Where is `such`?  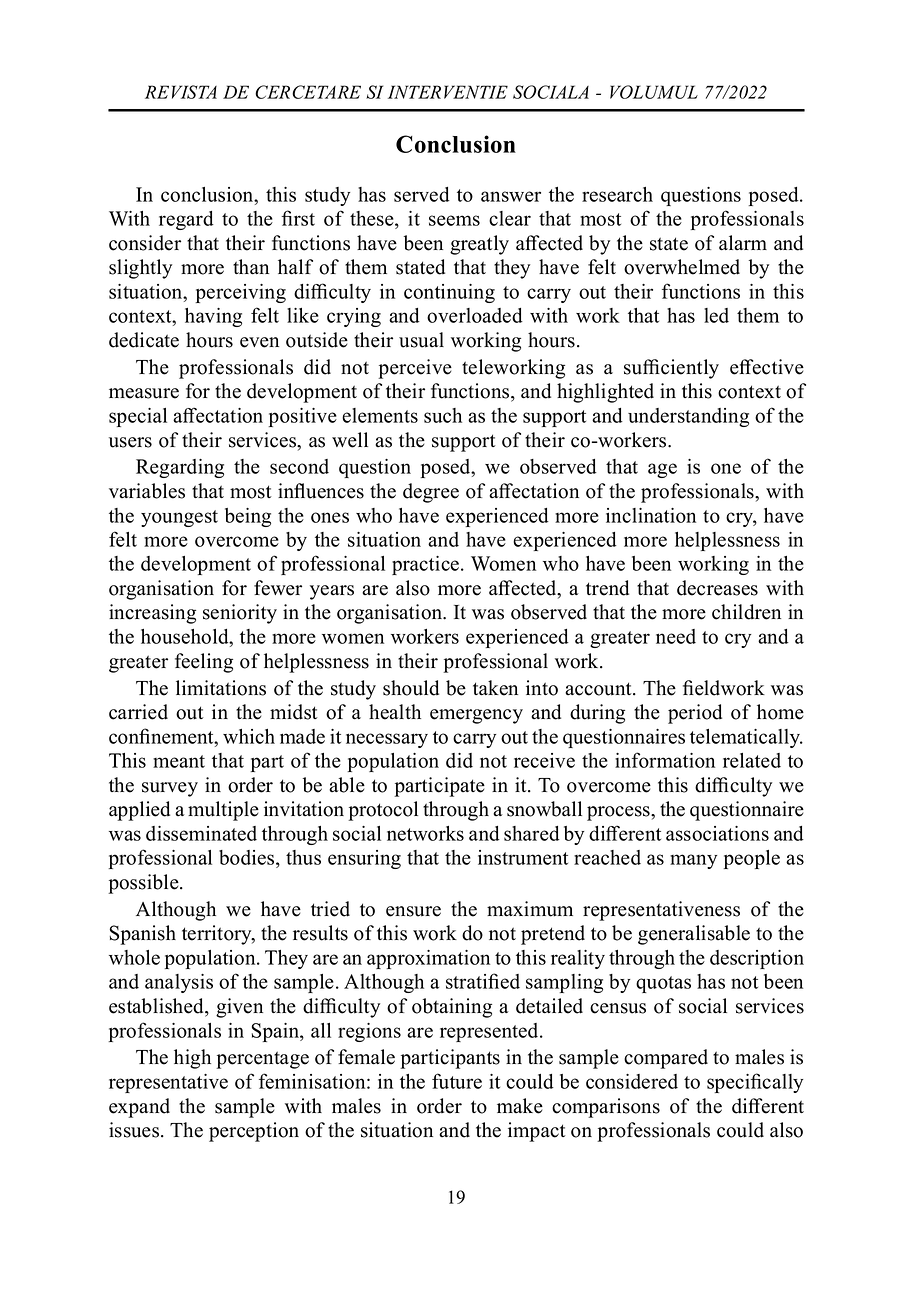 such is located at coordinates (443, 415).
